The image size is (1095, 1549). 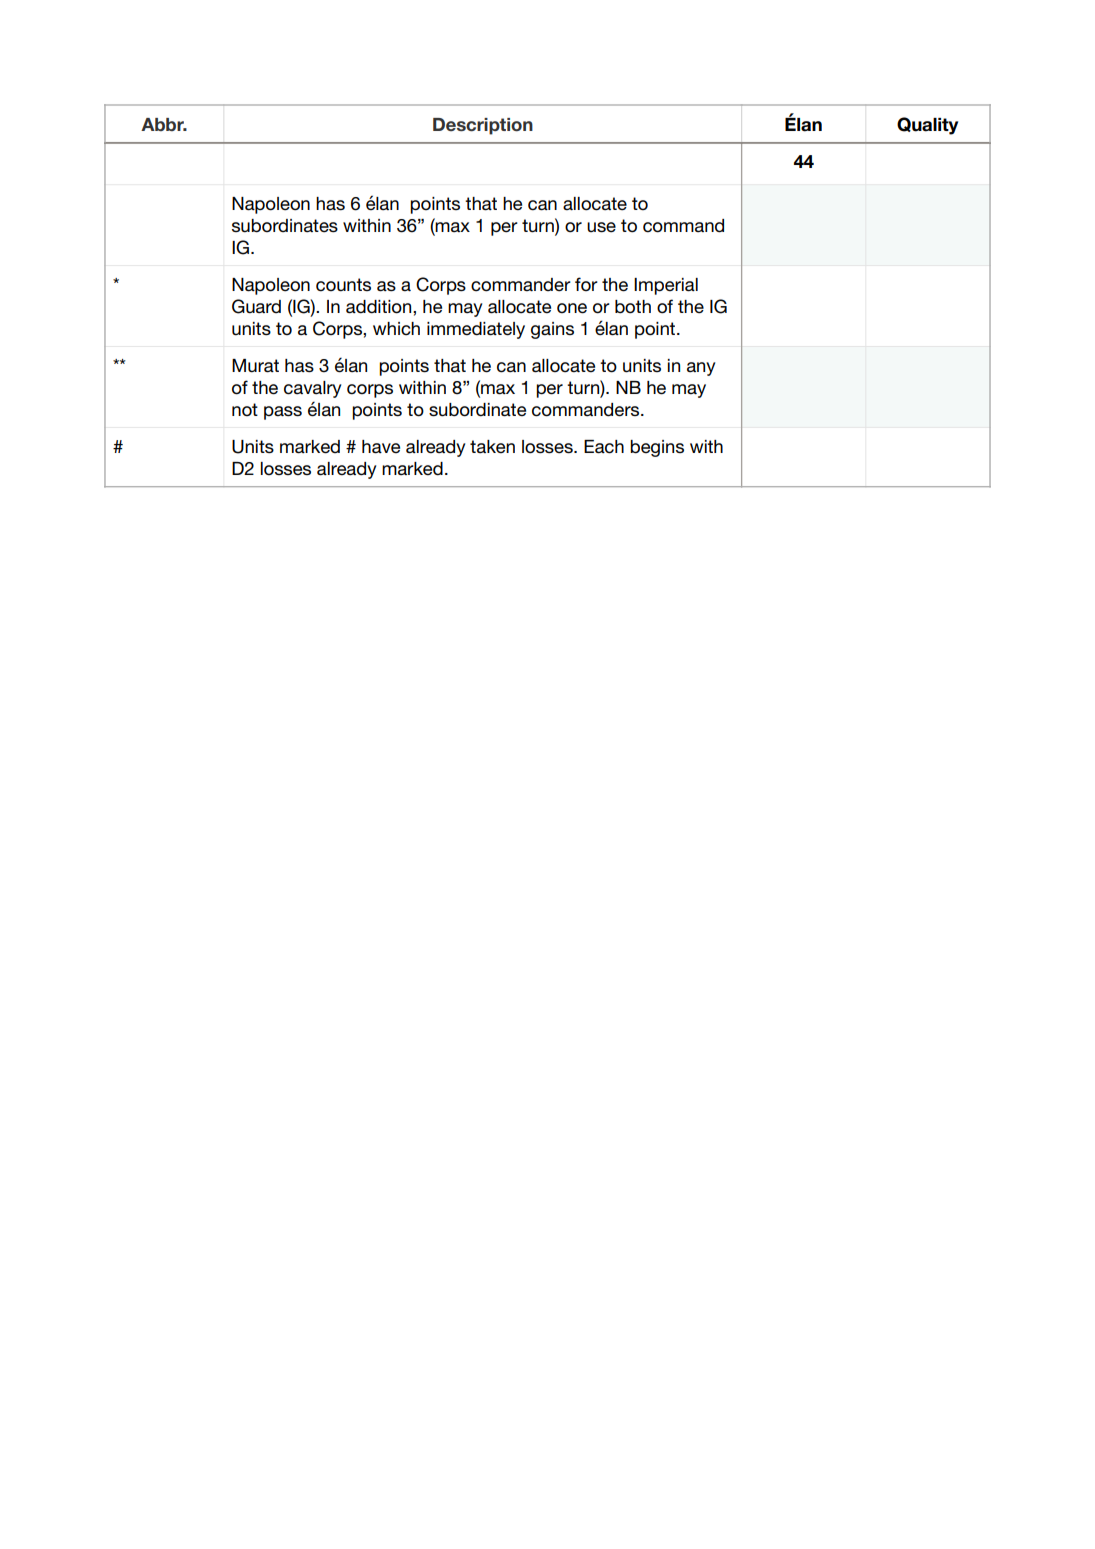 What do you see at coordinates (601, 227) in the screenshot?
I see `use` at bounding box center [601, 227].
